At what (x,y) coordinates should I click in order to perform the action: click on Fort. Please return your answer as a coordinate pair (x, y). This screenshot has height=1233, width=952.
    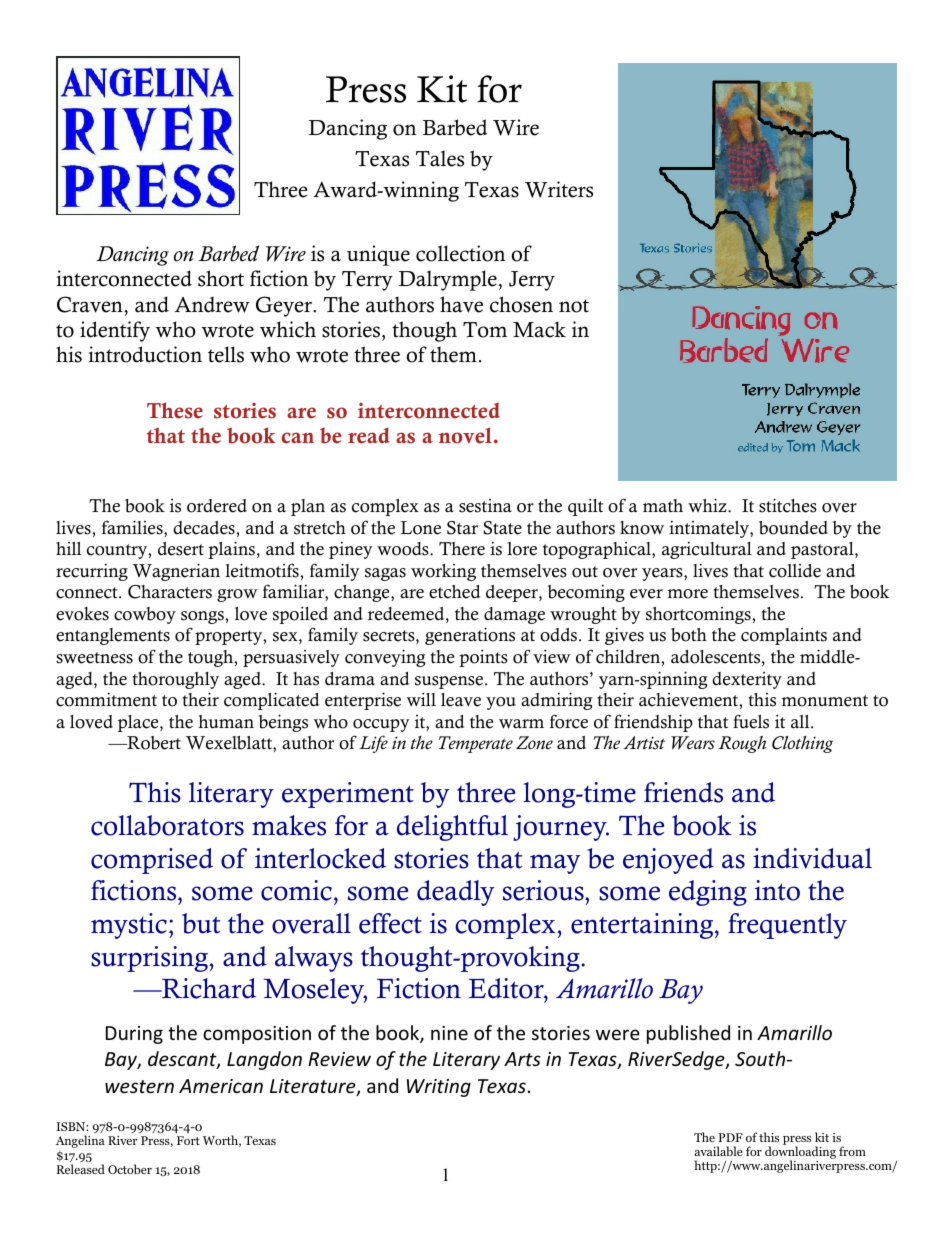
    Looking at the image, I should click on (188, 1140).
